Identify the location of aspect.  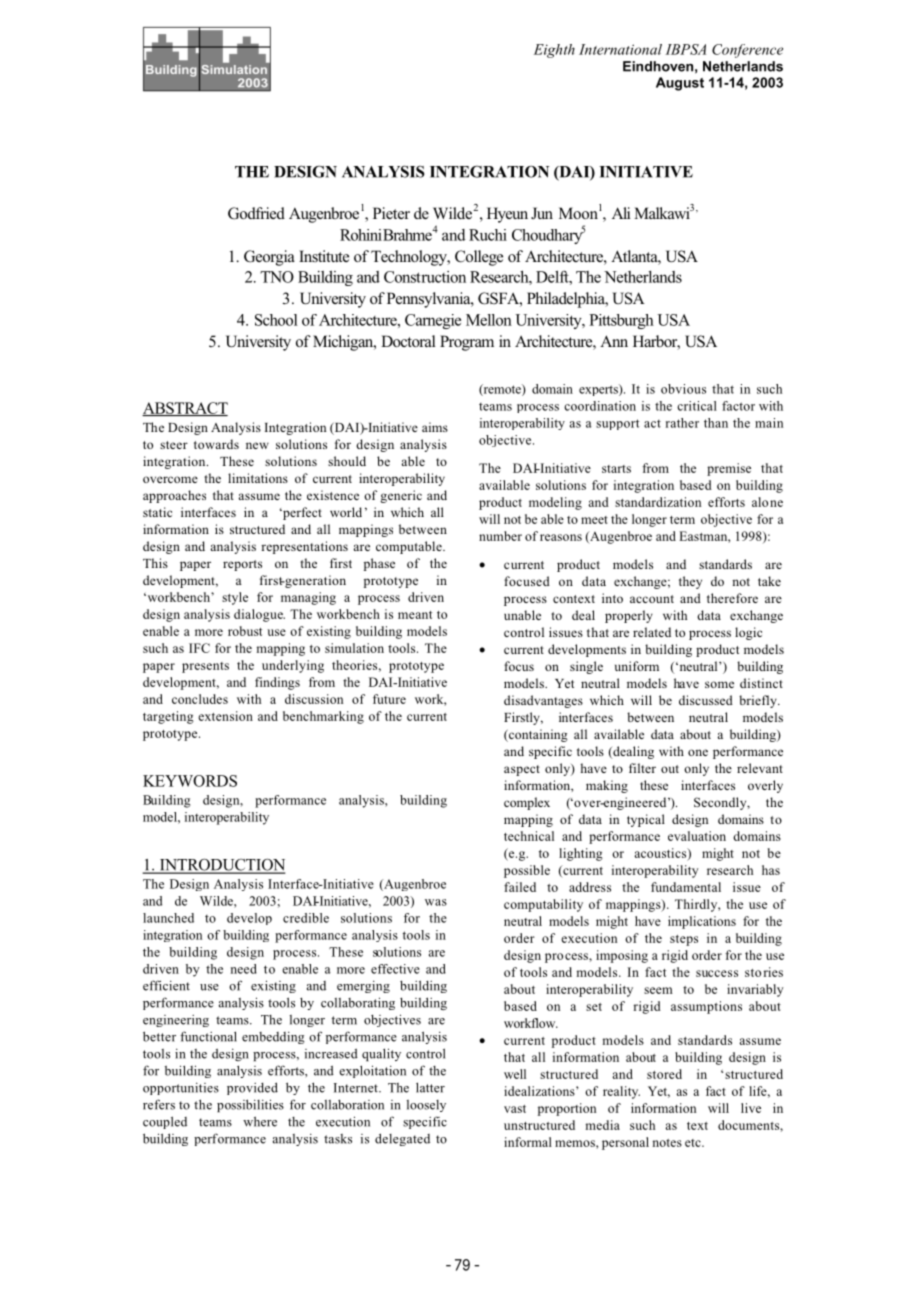
(522, 770).
